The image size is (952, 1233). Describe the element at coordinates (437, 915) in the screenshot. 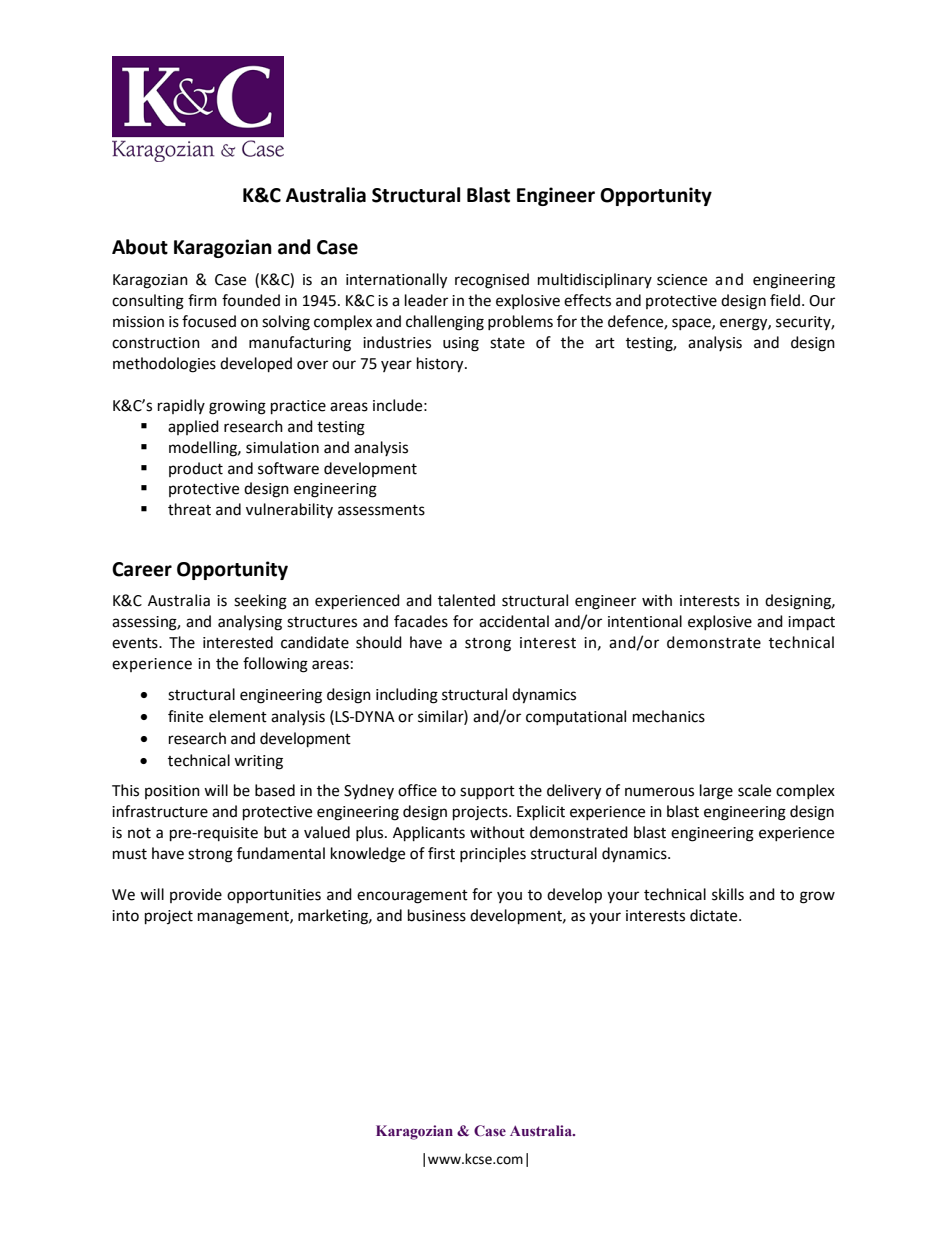

I see `business` at that location.
